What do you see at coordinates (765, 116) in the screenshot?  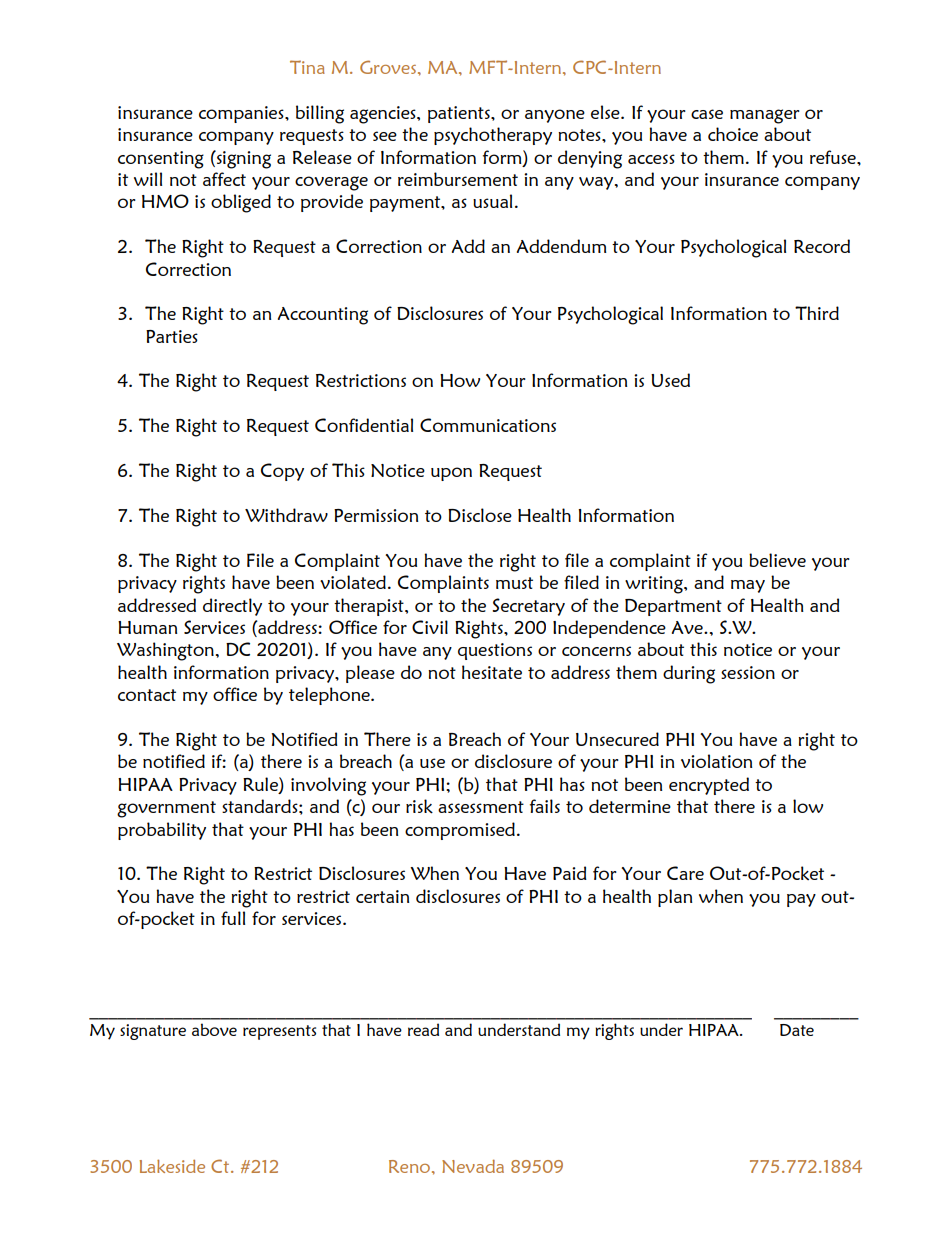 I see `manager` at bounding box center [765, 116].
